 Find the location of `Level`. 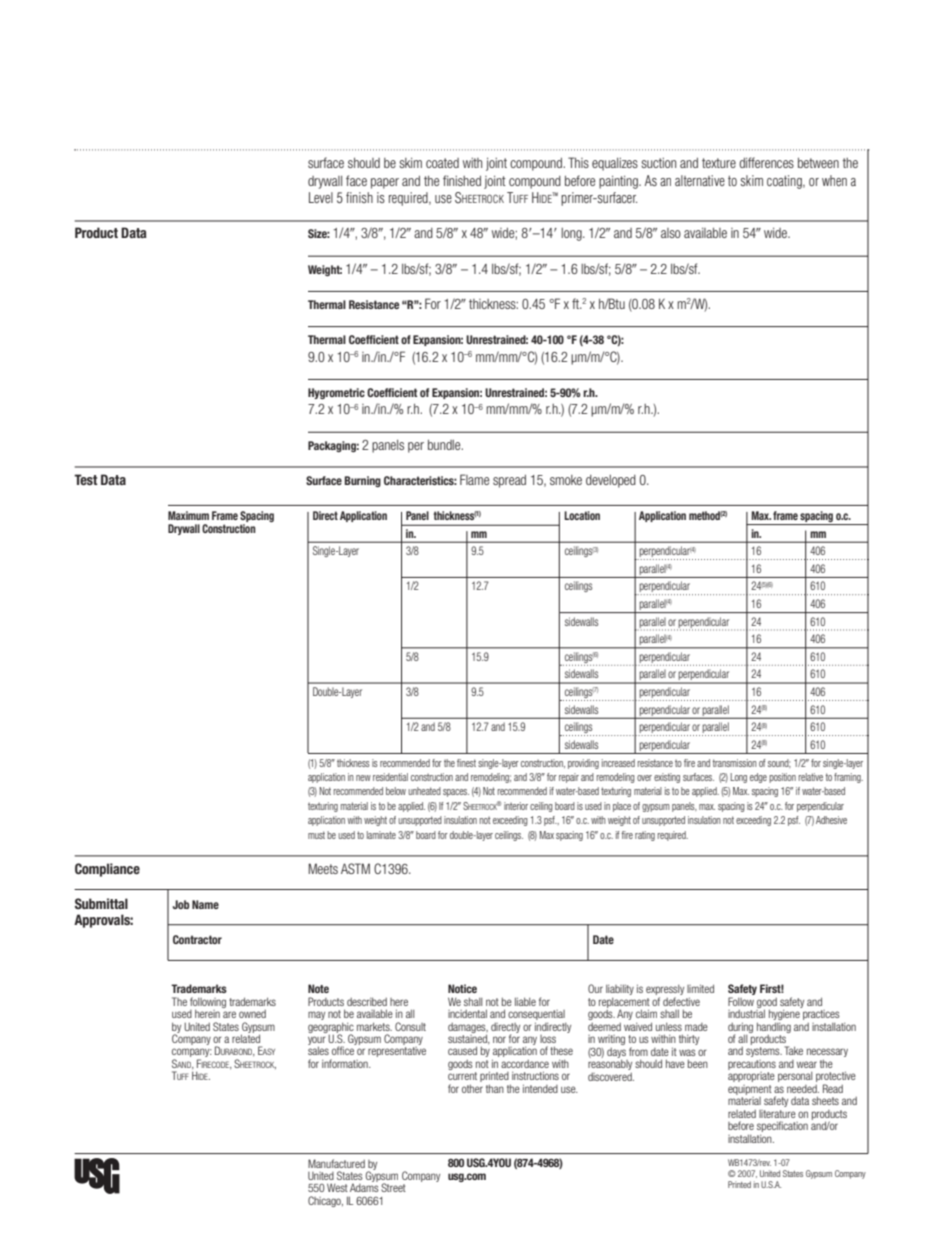

Level is located at coordinates (321, 197).
